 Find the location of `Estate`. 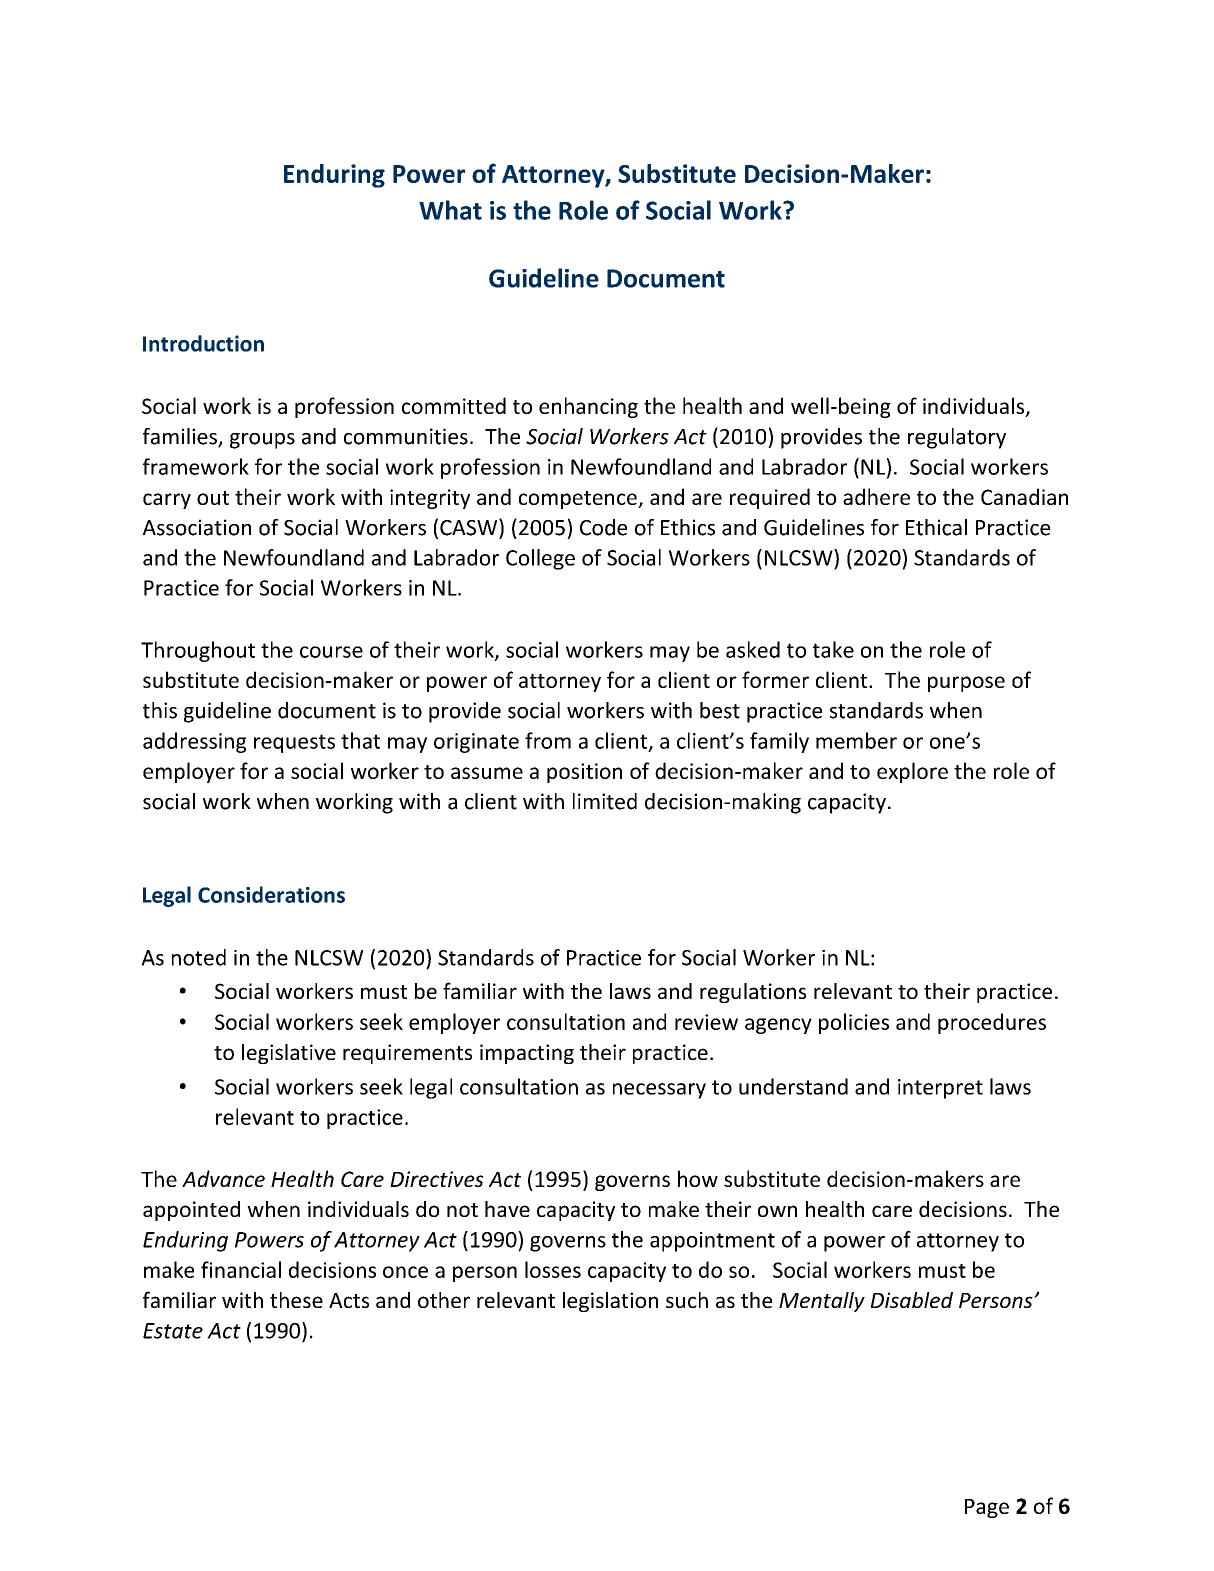

Estate is located at coordinates (173, 1331).
